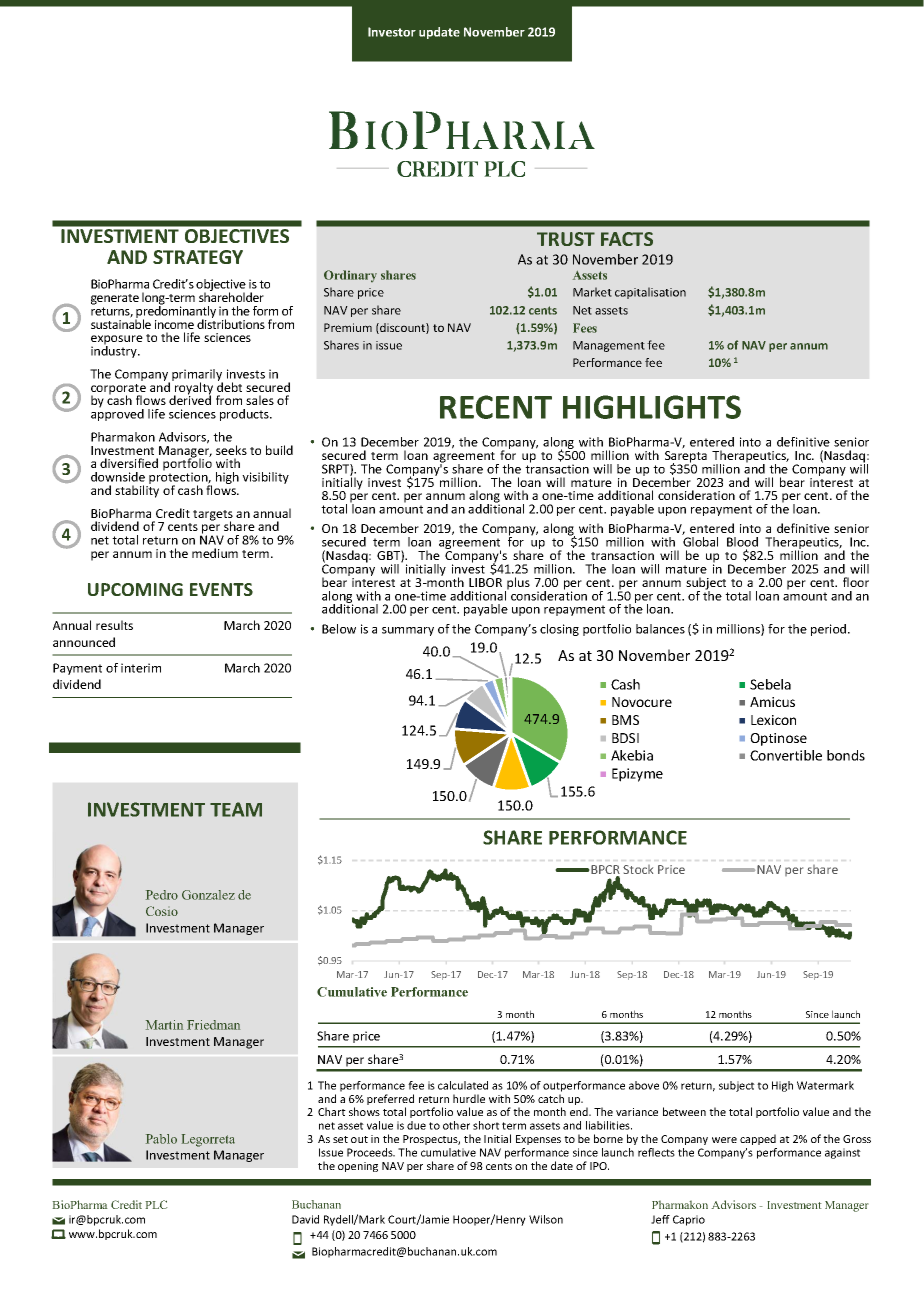  What do you see at coordinates (156, 1204) in the screenshot?
I see `PLC` at bounding box center [156, 1204].
